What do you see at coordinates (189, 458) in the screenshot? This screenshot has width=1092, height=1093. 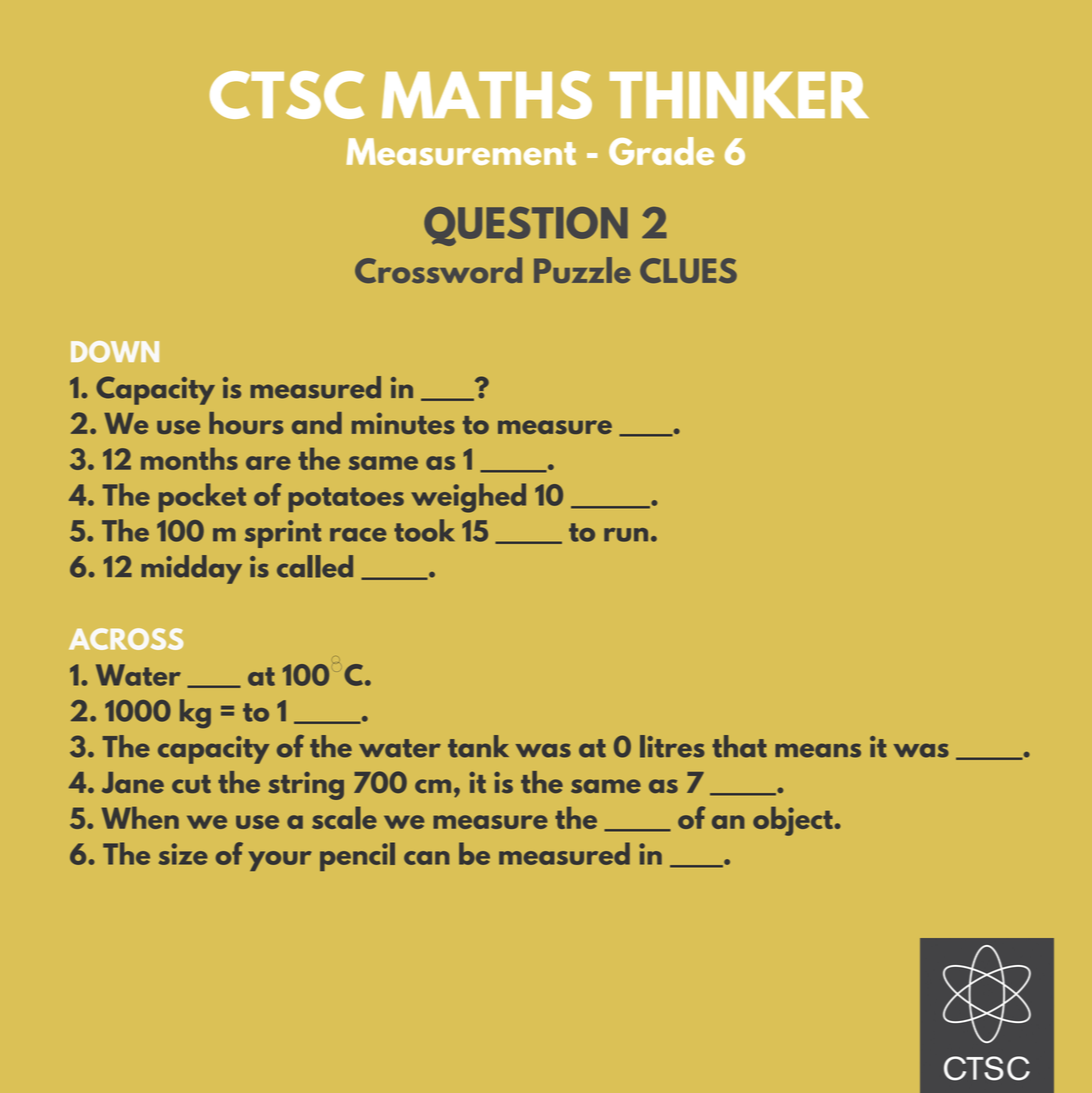 I see `months` at bounding box center [189, 458].
